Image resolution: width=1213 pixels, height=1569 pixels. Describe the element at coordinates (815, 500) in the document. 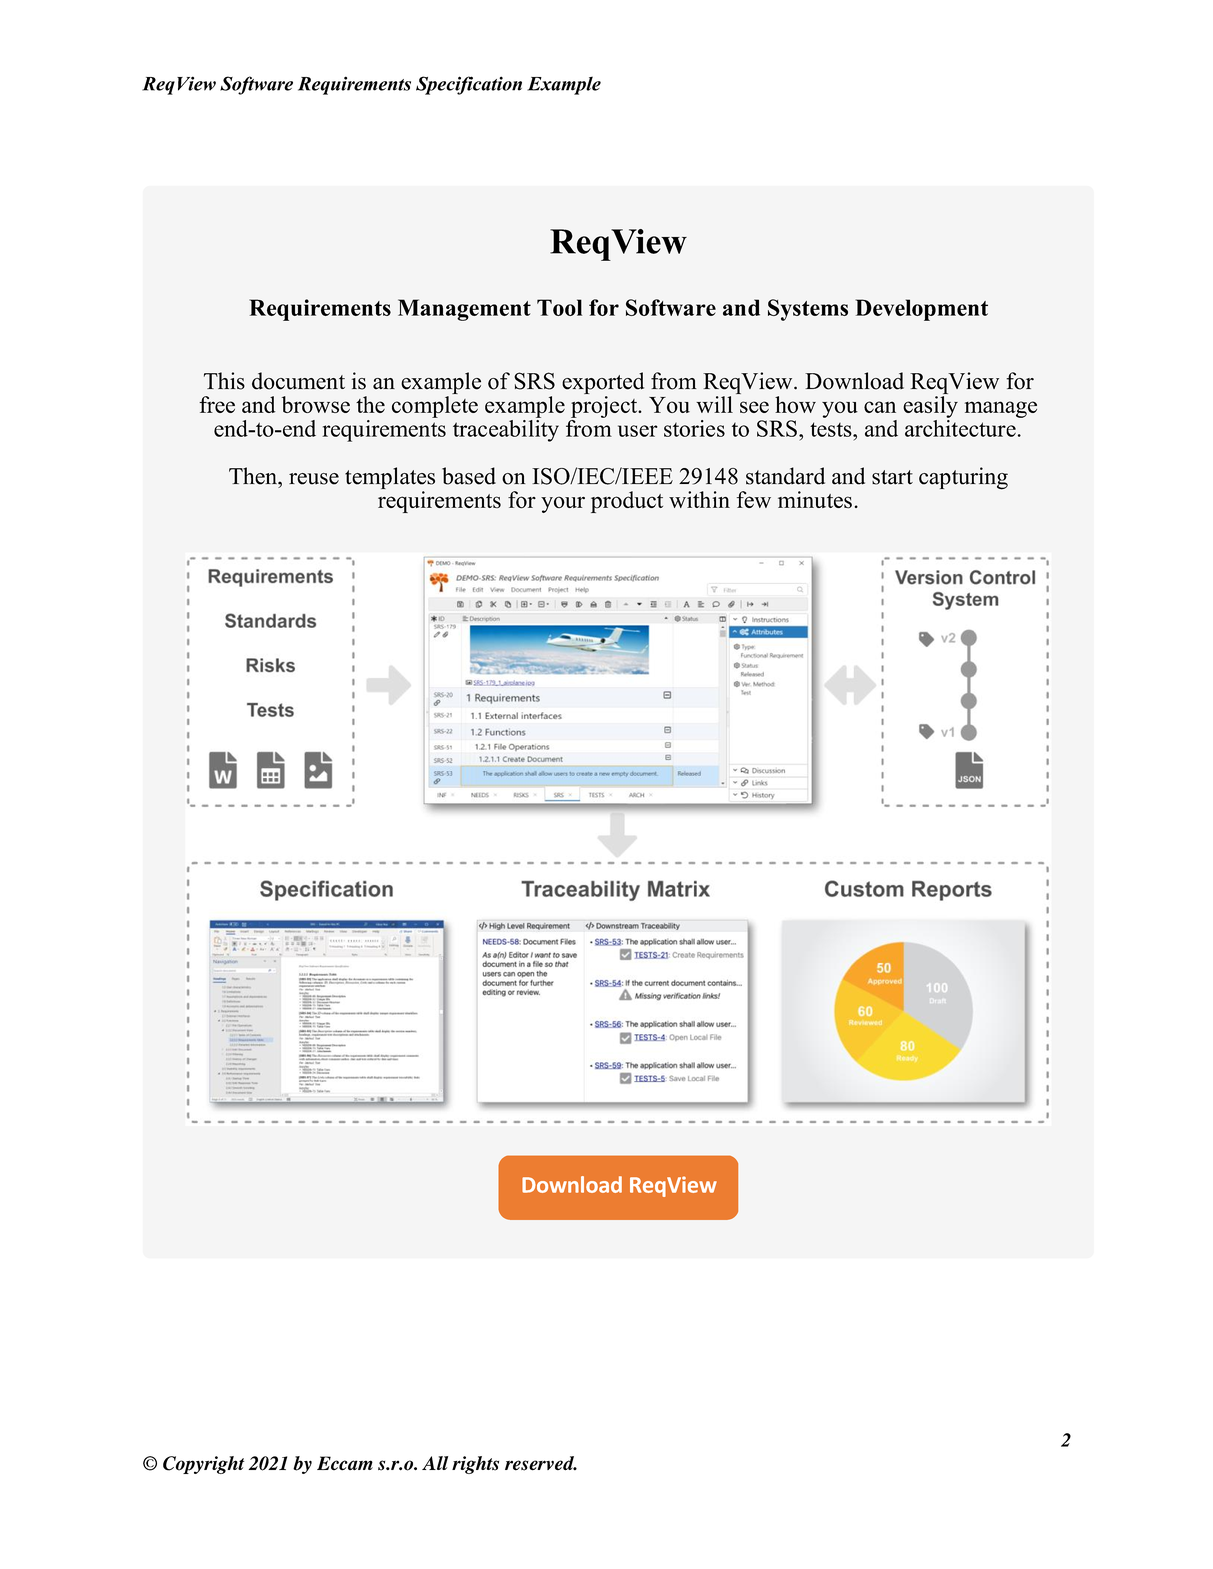

I see `minutes` at that location.
